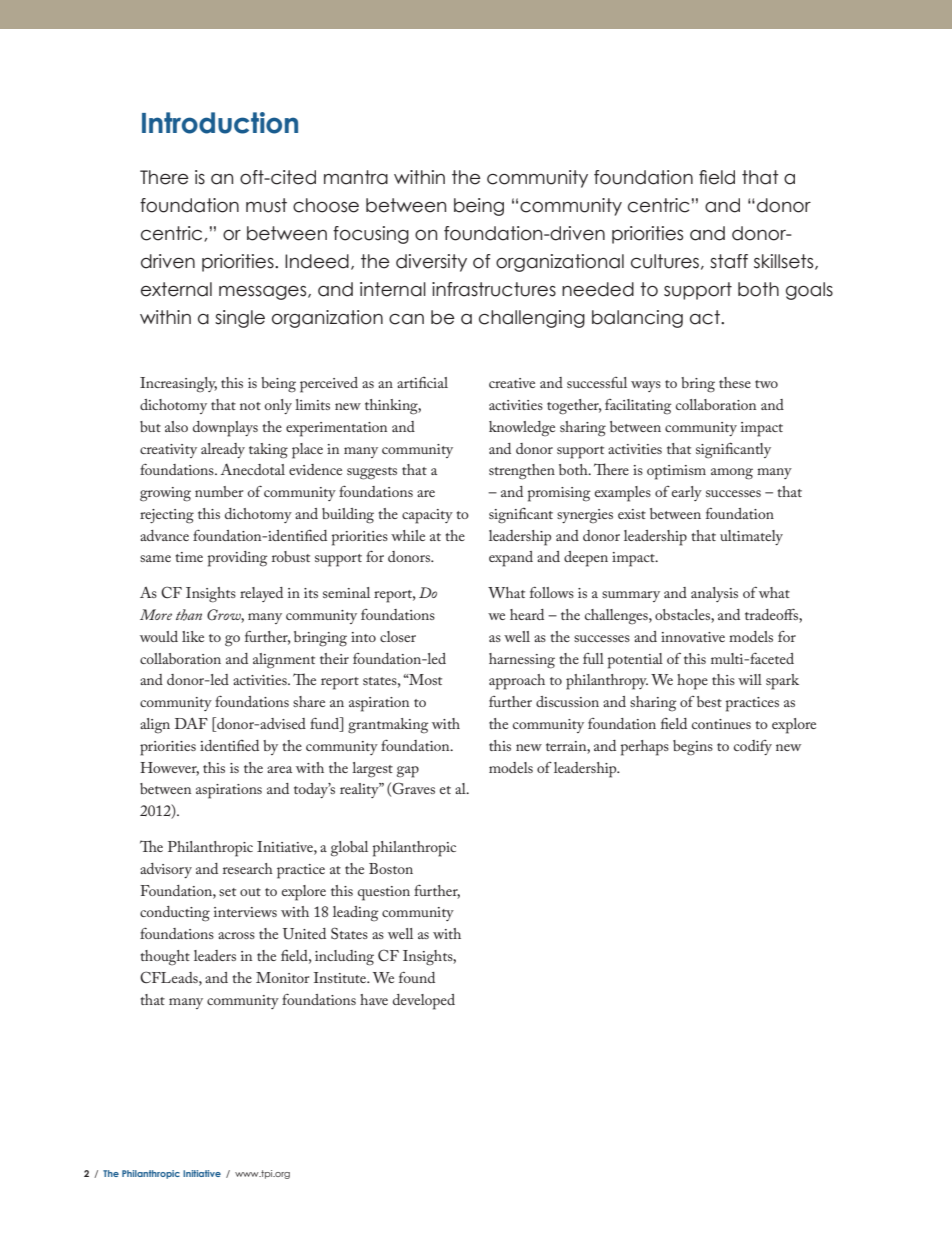 Image resolution: width=952 pixels, height=1233 pixels. I want to click on providing, so click(237, 559).
